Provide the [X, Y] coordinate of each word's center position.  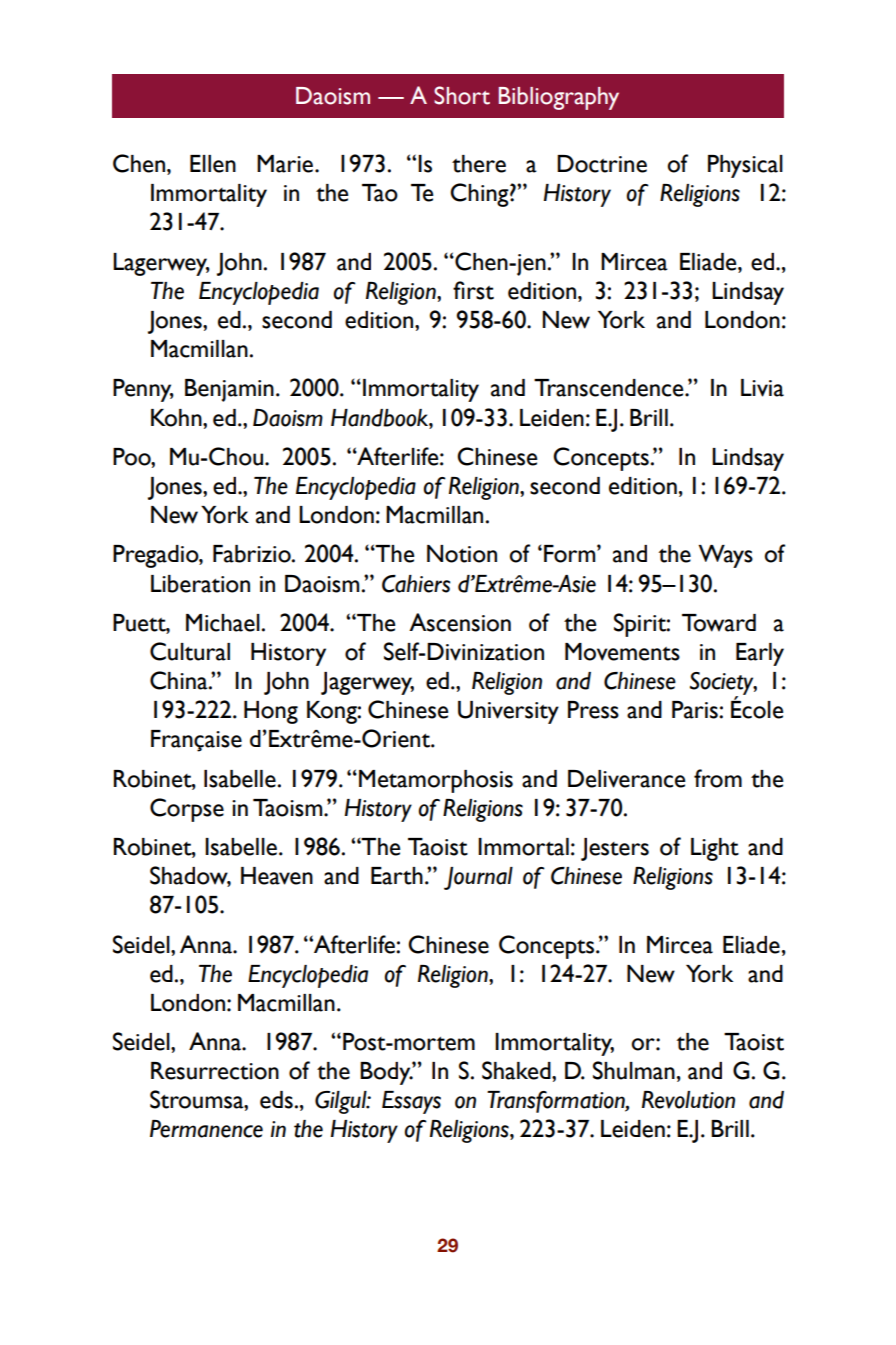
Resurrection [215, 1071]
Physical [745, 166]
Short [462, 95]
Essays [411, 1102]
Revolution [688, 1100]
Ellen [213, 164]
